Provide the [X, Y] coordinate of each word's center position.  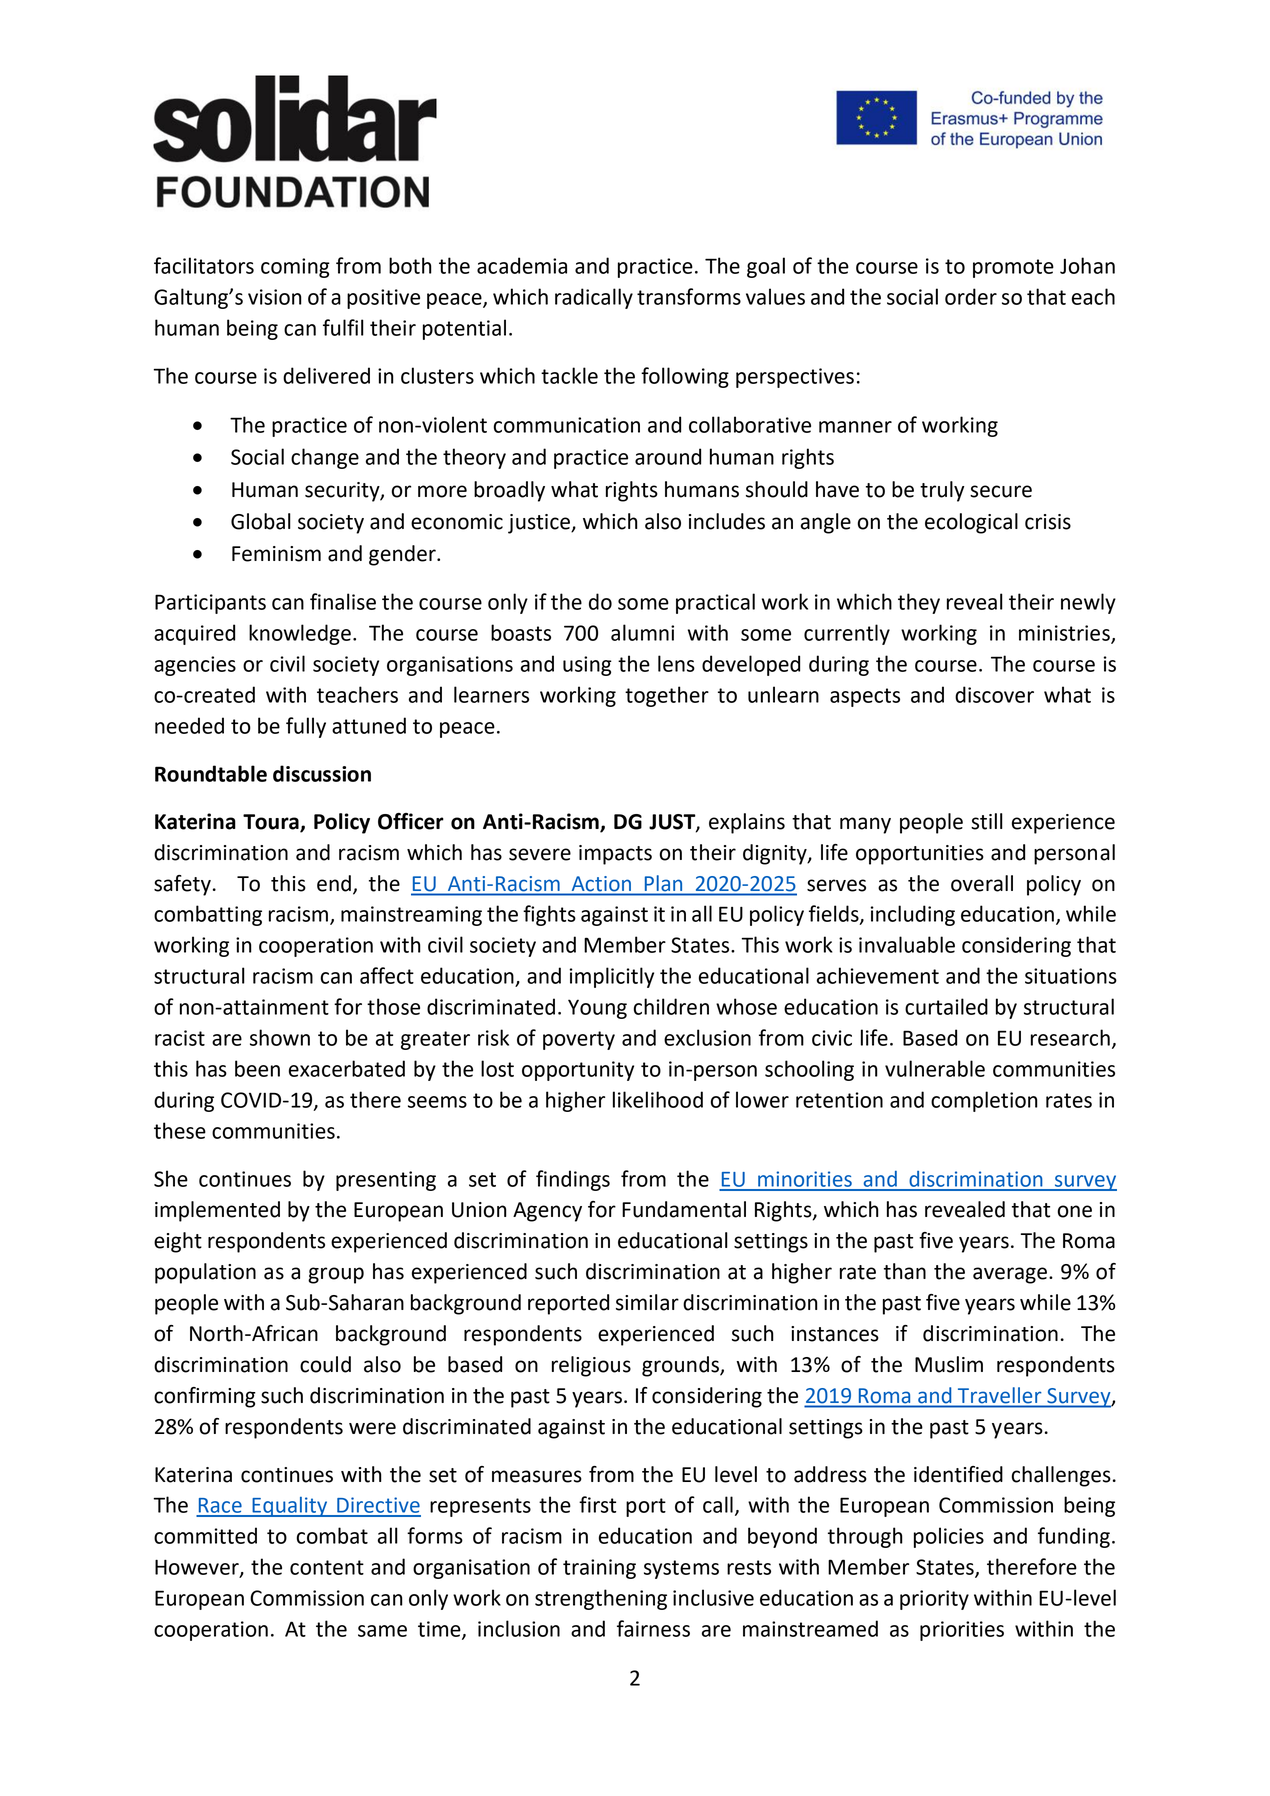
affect [387, 975]
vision [275, 297]
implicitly [612, 977]
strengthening [601, 1599]
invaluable [907, 944]
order [971, 296]
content [327, 1567]
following [685, 377]
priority [934, 1600]
